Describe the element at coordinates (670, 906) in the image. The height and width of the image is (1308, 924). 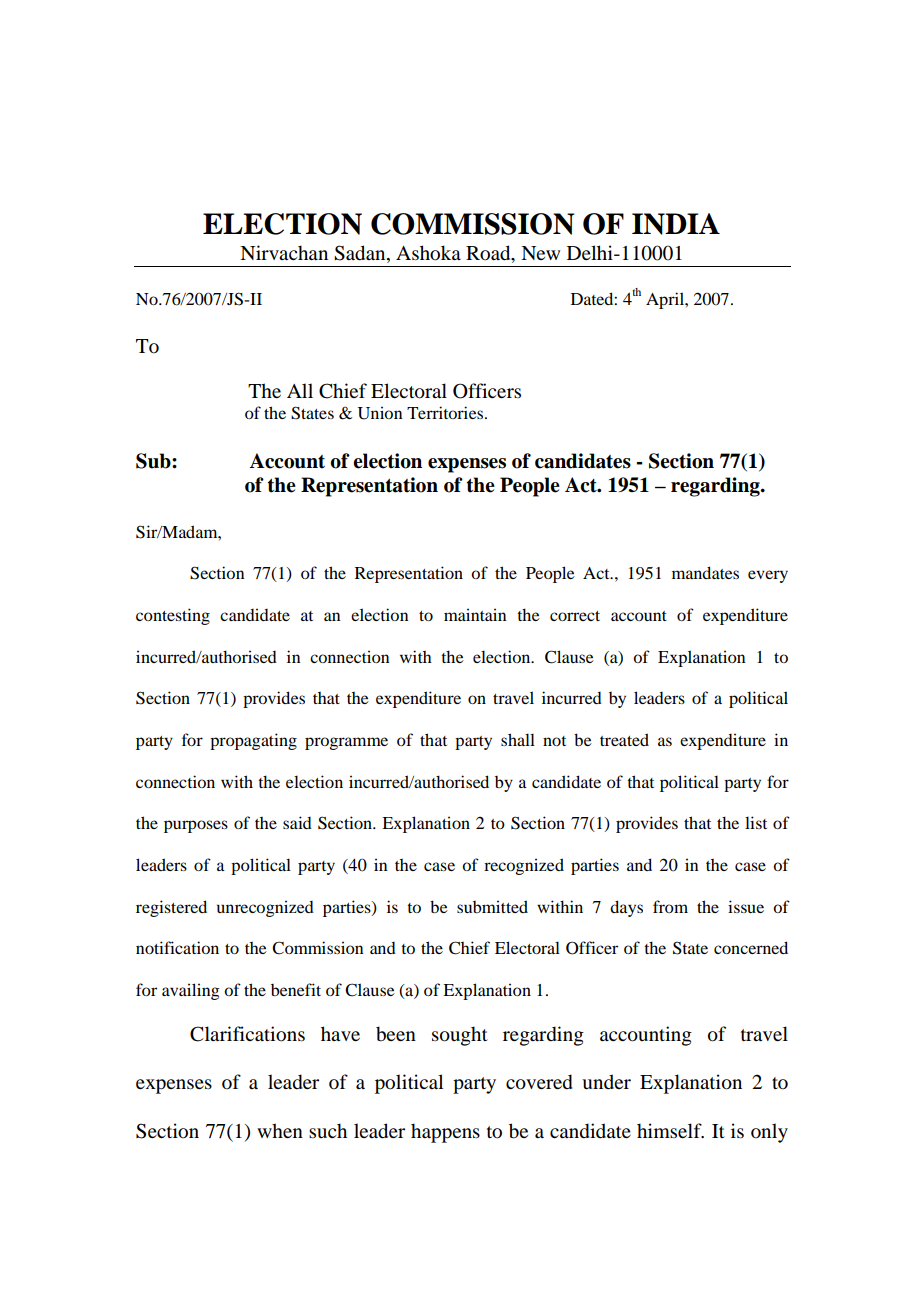
I see `from` at that location.
